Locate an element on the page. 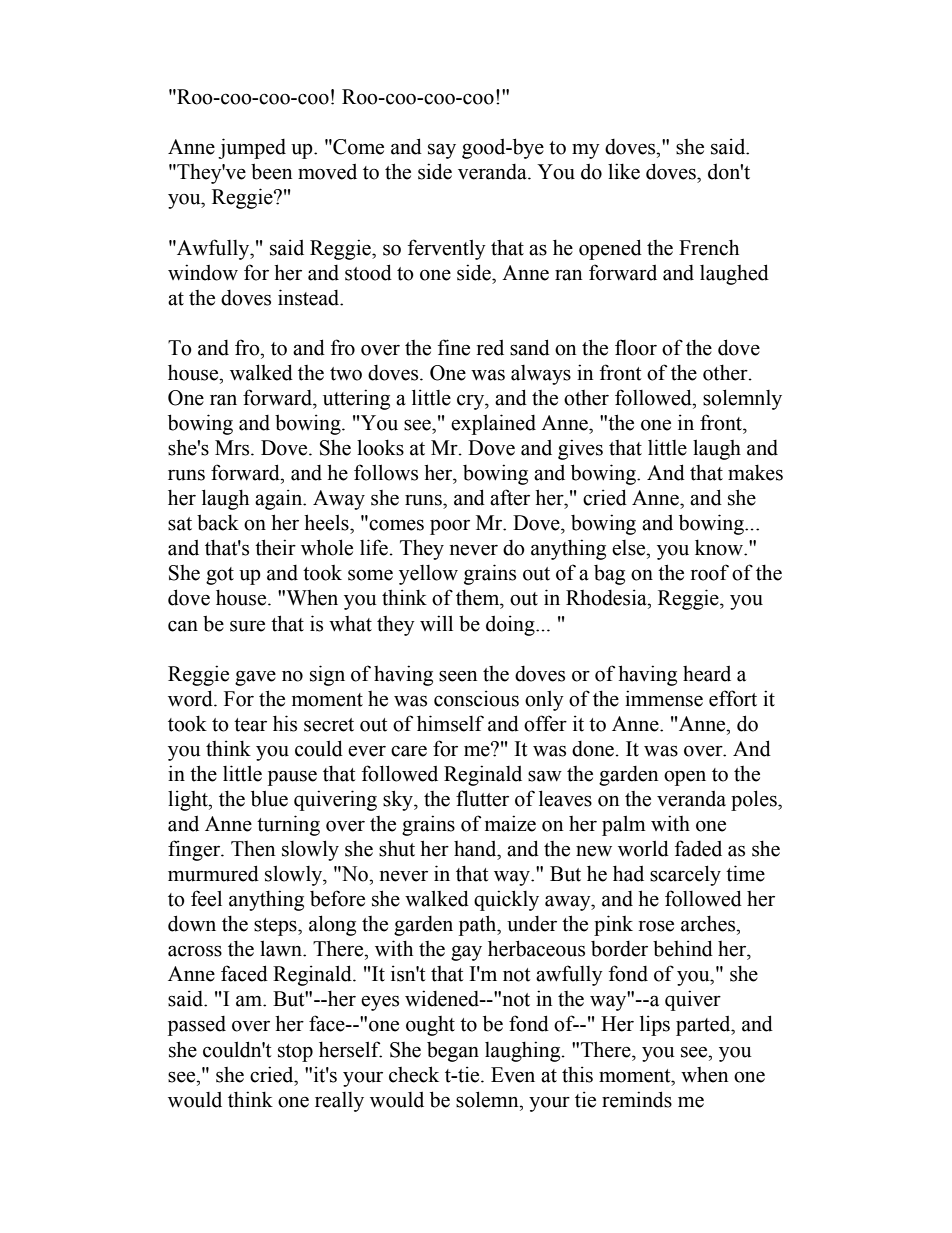  faded is located at coordinates (698, 848).
